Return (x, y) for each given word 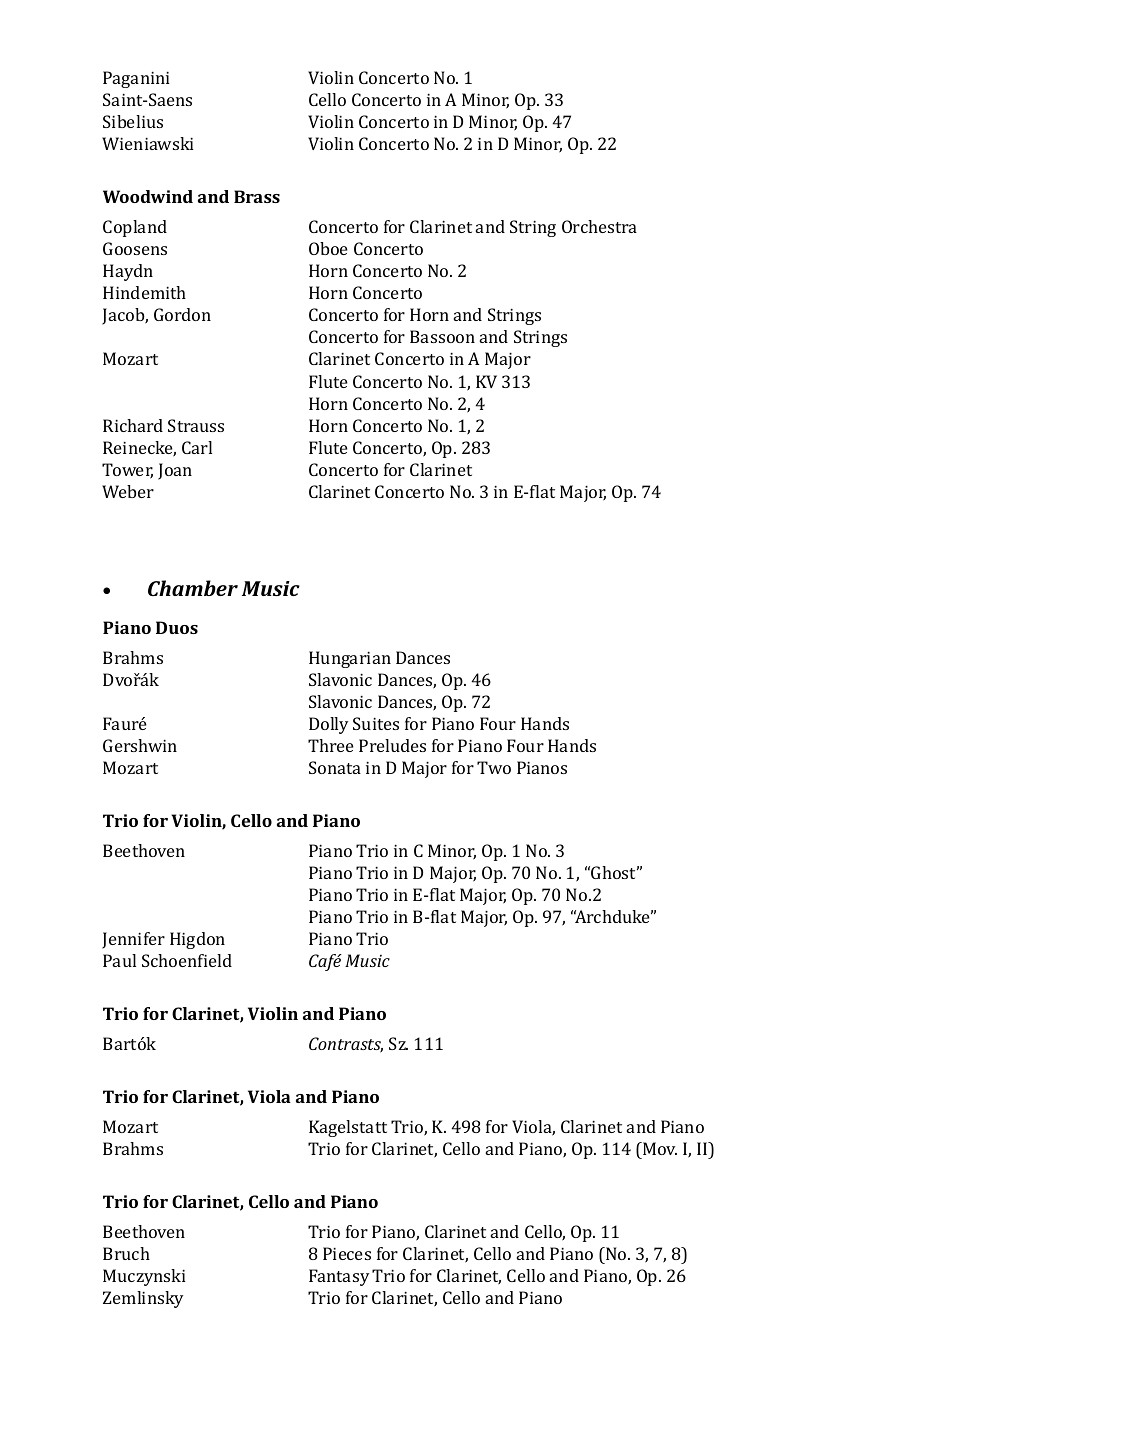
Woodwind (148, 196)
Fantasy (339, 1277)
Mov (659, 1148)
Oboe (328, 248)
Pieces (347, 1253)
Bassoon (442, 336)
